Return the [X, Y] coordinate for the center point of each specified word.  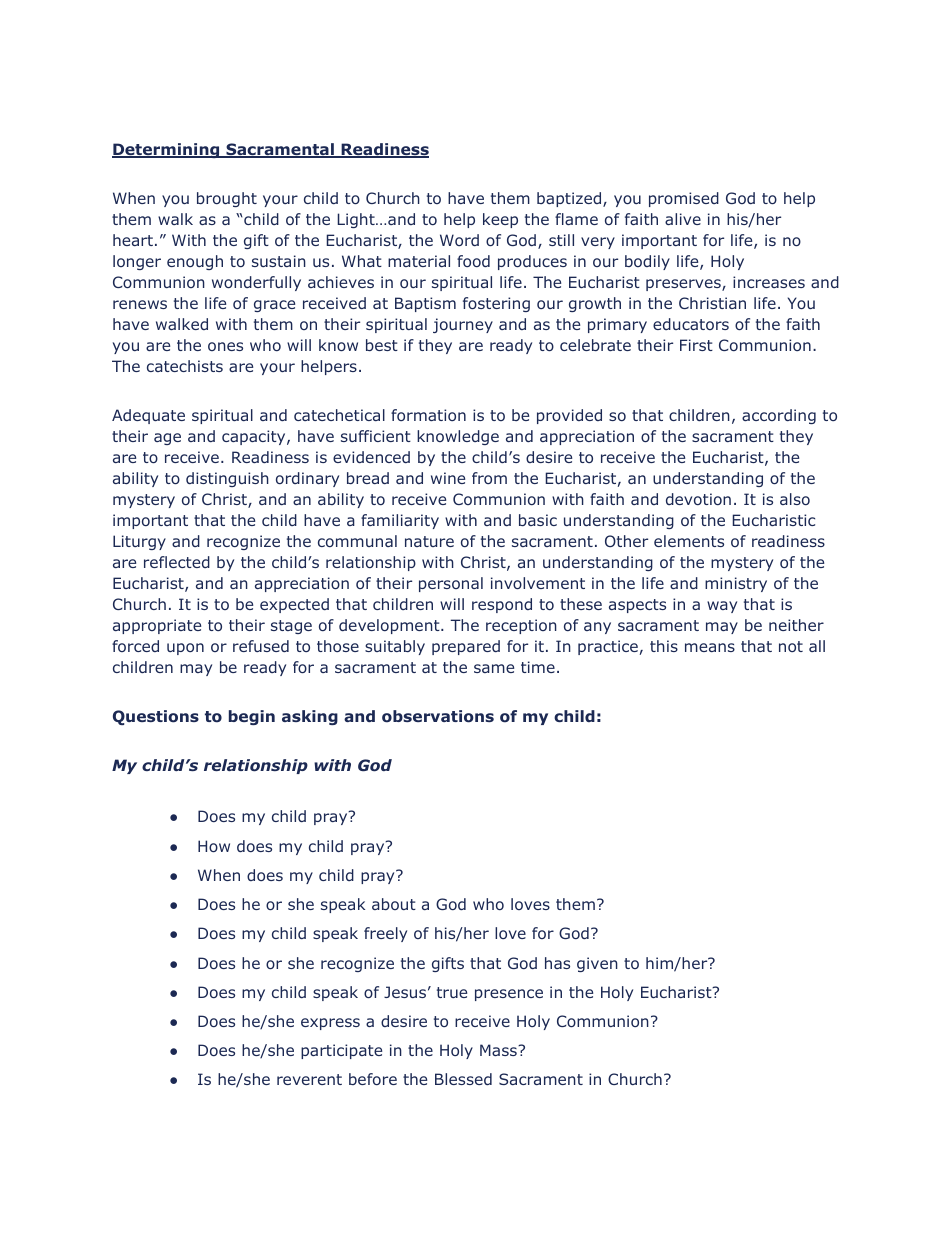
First [696, 345]
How [214, 846]
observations [438, 716]
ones [225, 346]
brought [227, 199]
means [710, 647]
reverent [309, 1079]
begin [252, 717]
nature [429, 541]
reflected [177, 562]
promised [684, 199]
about [394, 904]
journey [463, 325]
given [597, 964]
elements [689, 541]
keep [500, 220]
